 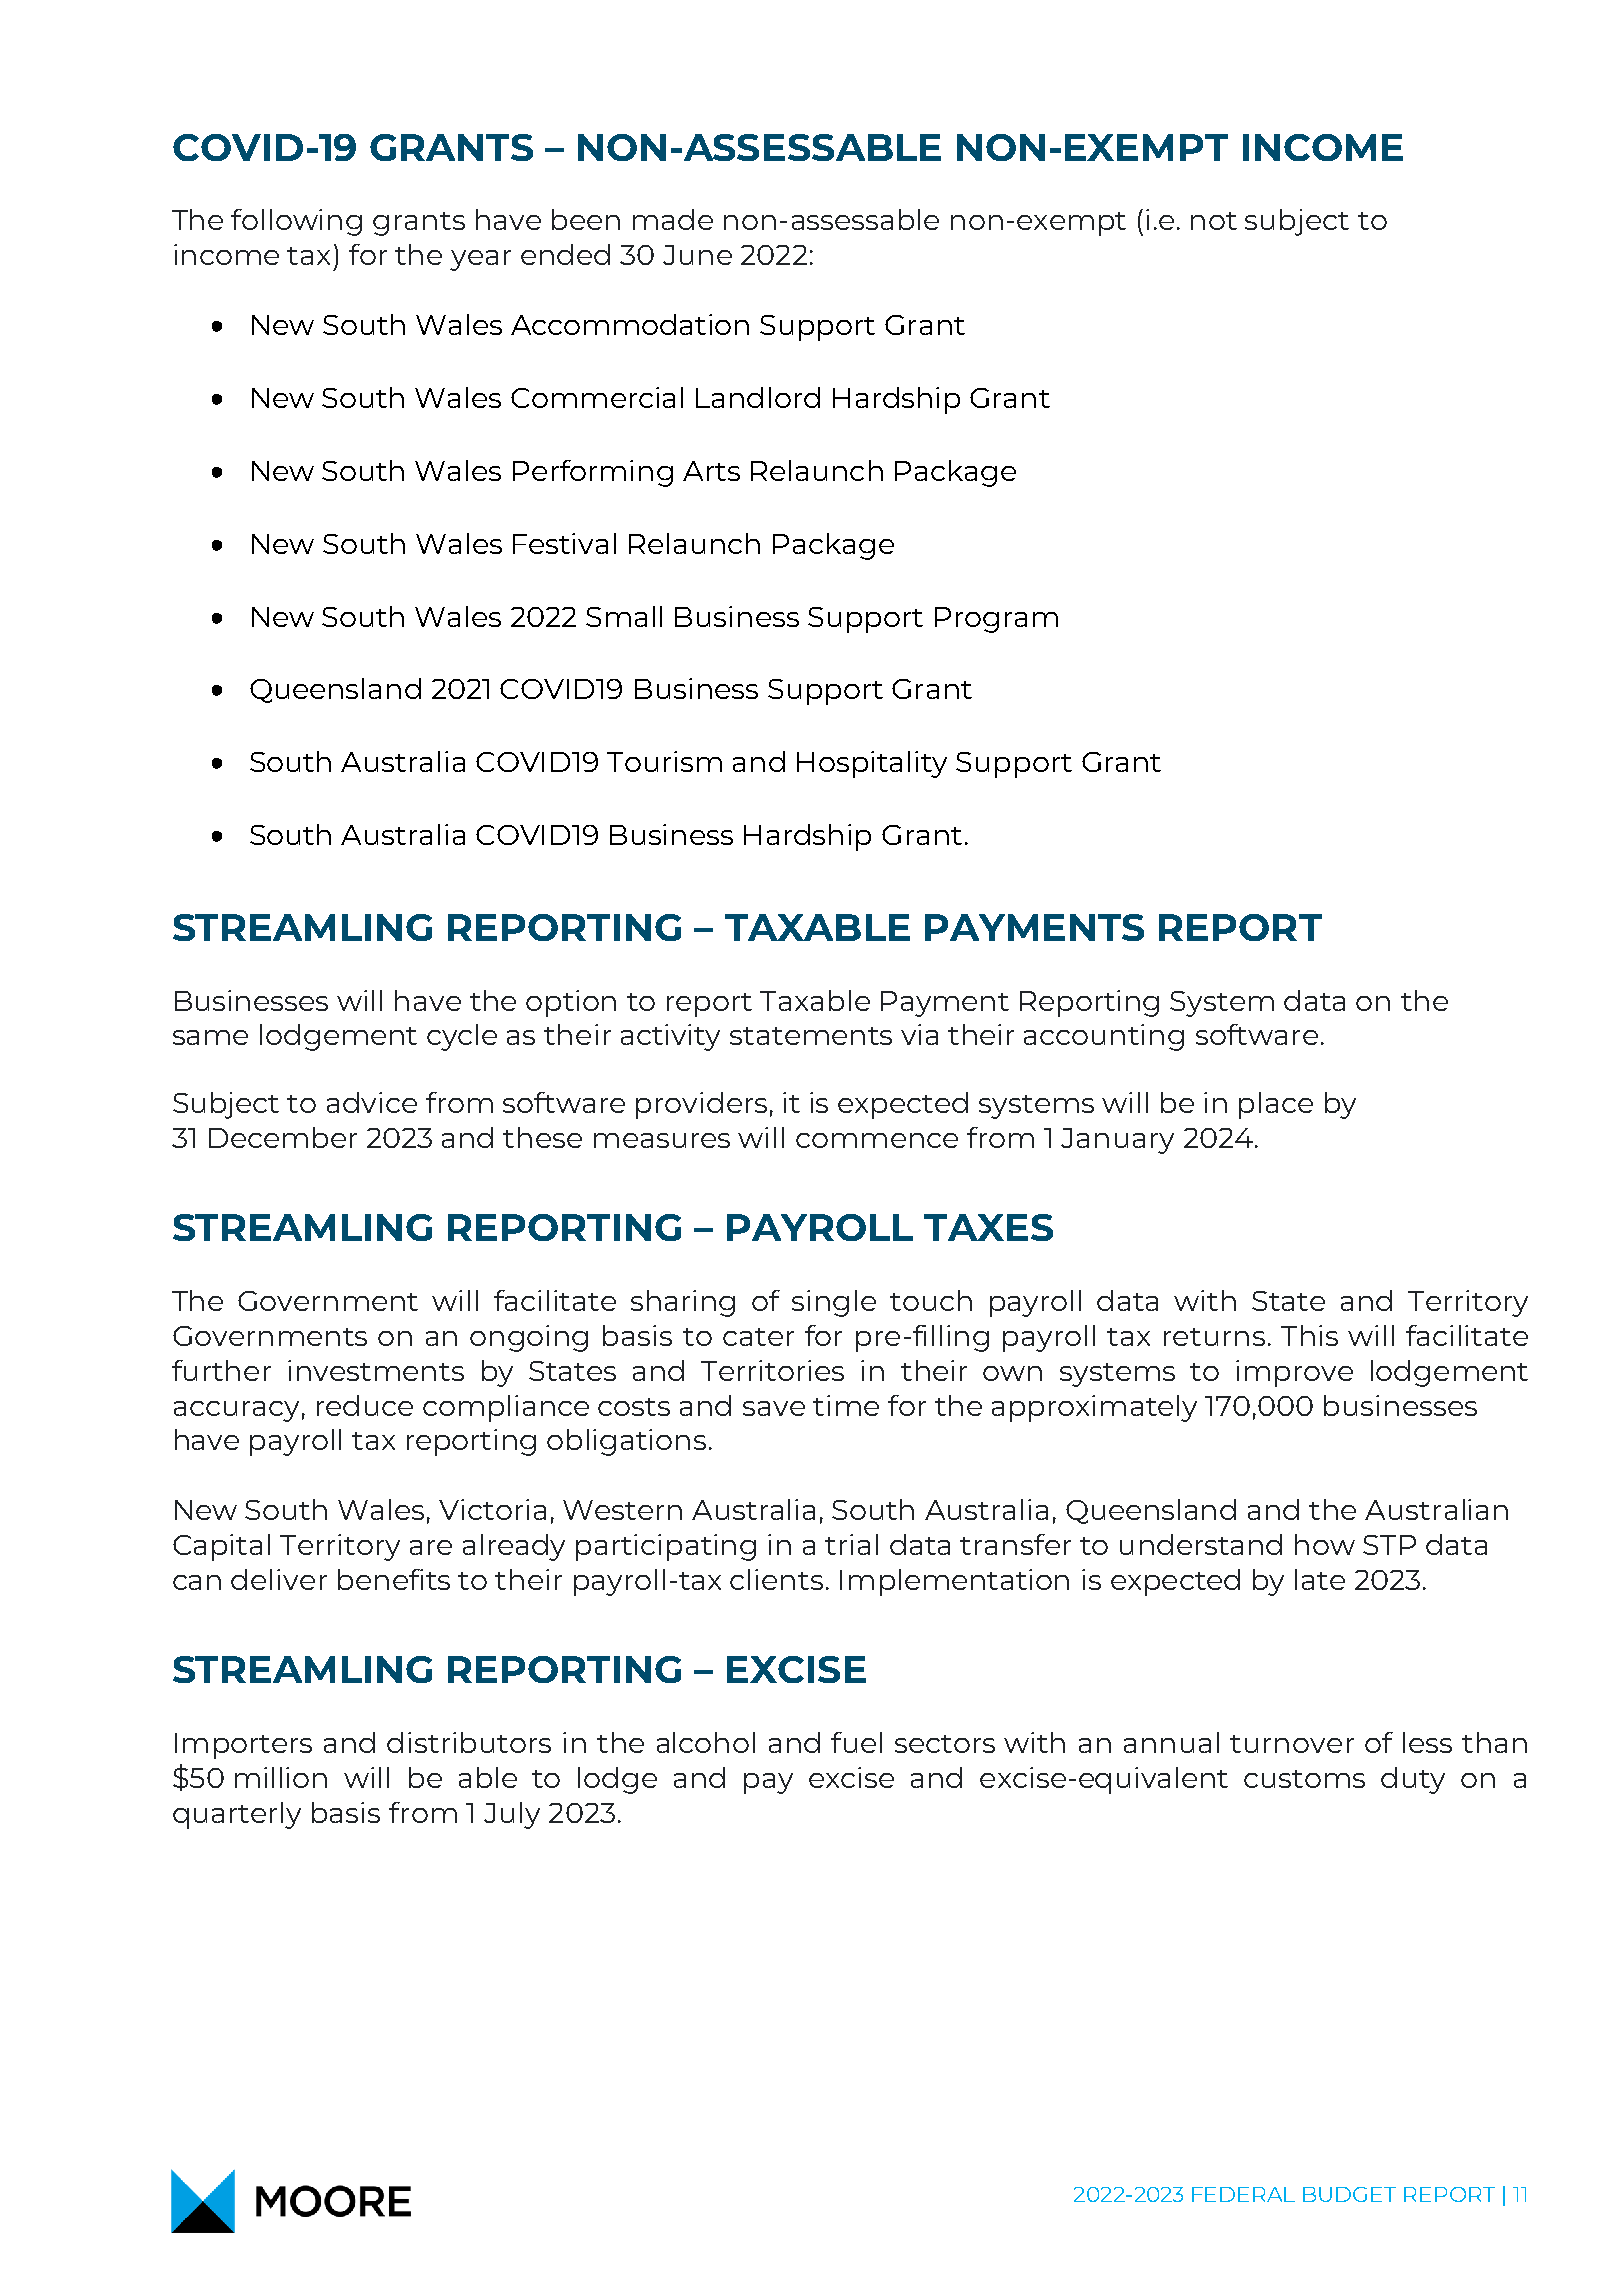 What do you see at coordinates (394, 1579) in the screenshot?
I see `benefits` at bounding box center [394, 1579].
